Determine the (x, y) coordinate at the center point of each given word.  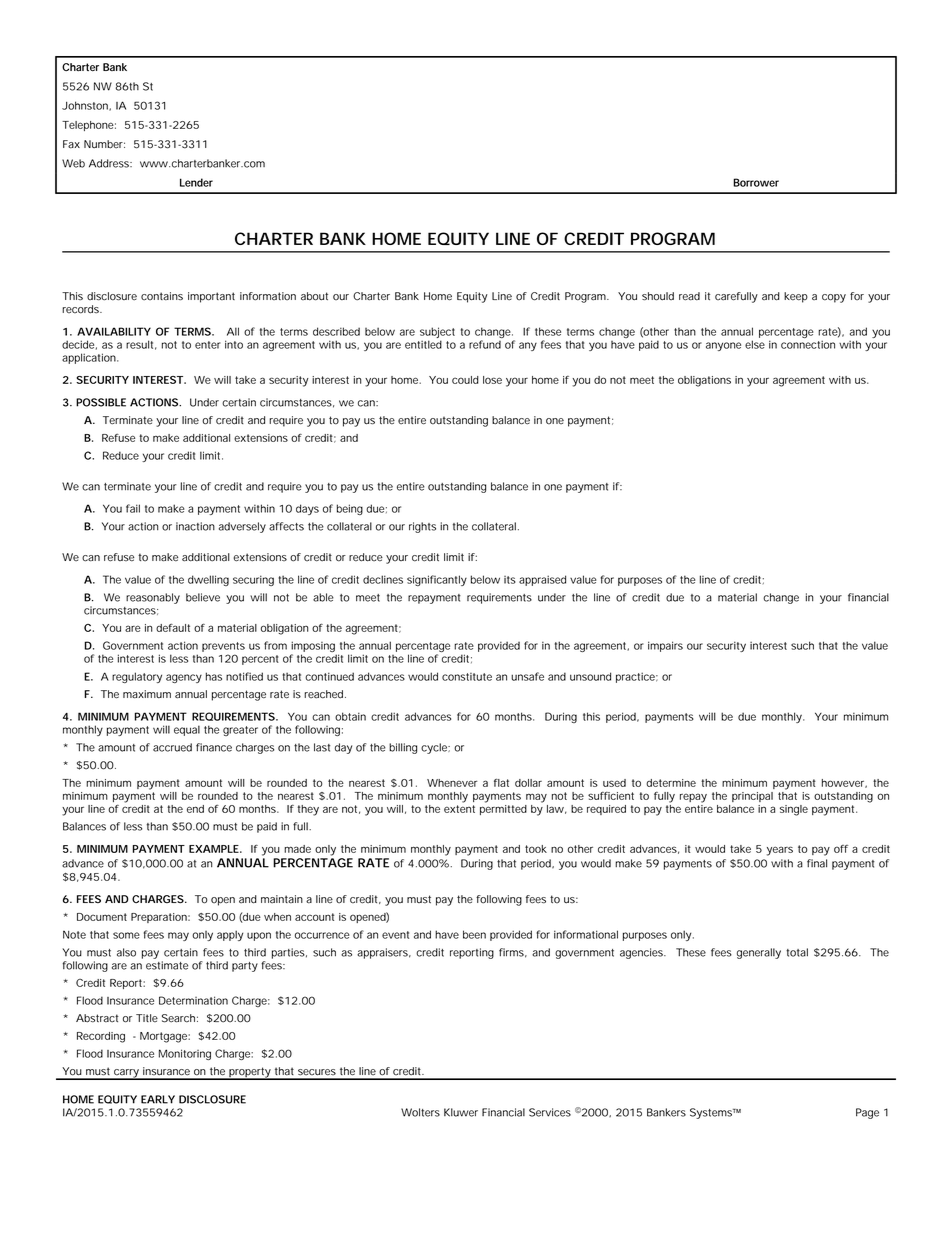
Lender (196, 182)
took (536, 849)
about (314, 296)
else (755, 344)
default (173, 628)
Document (102, 917)
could (465, 380)
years (780, 851)
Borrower (756, 182)
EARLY (158, 1099)
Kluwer (461, 1112)
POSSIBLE (101, 402)
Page (867, 1113)
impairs (665, 646)
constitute (467, 677)
